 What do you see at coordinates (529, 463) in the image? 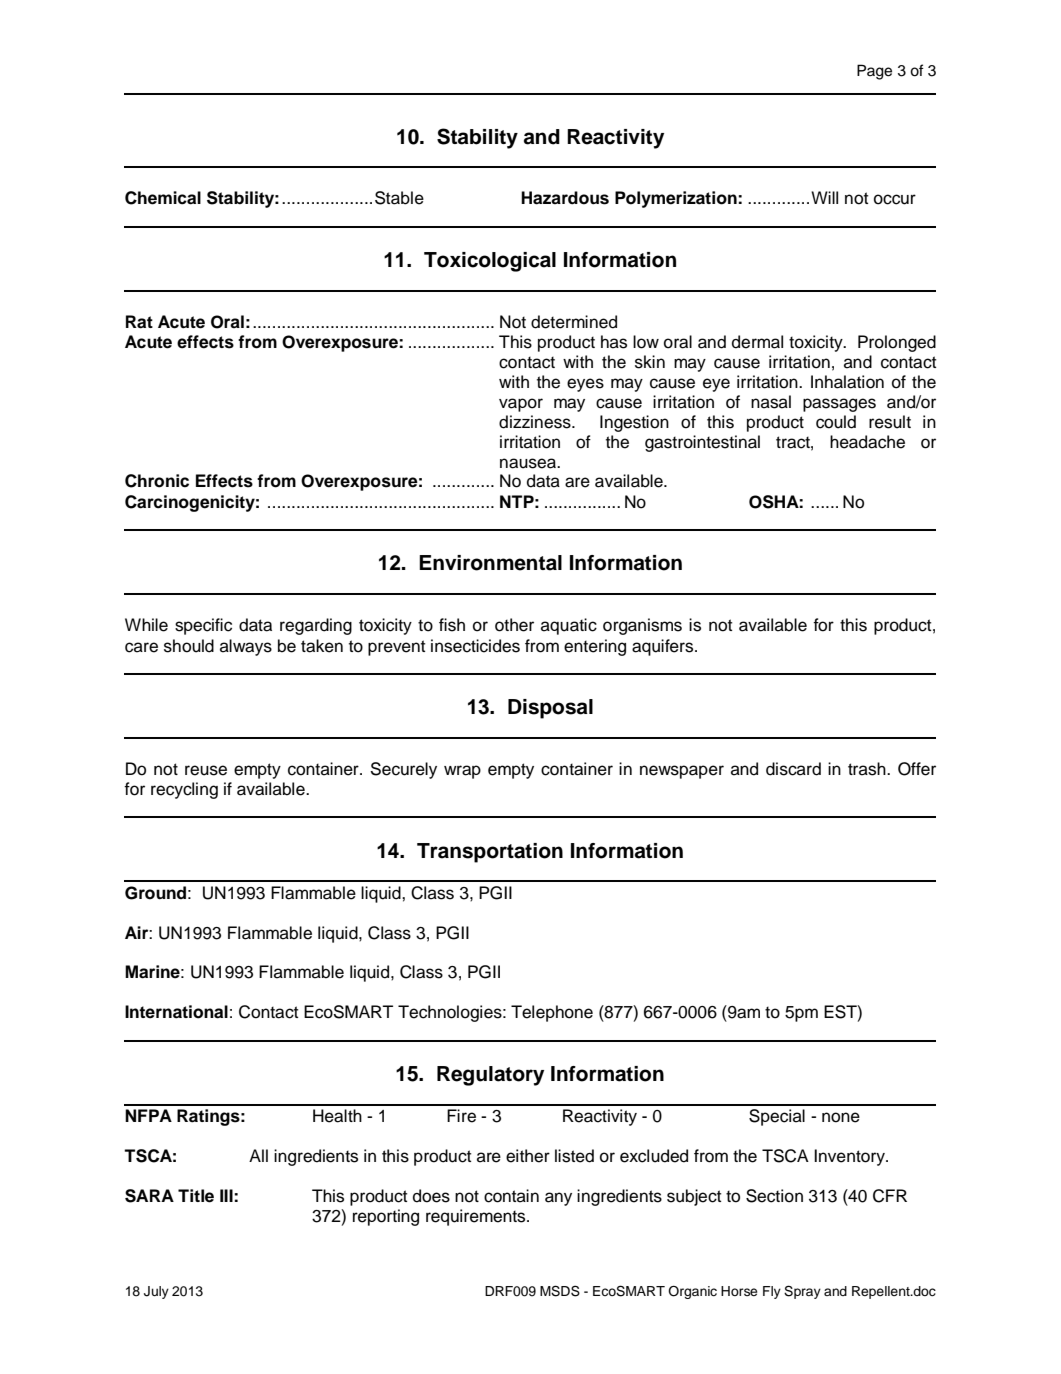
I see `nausea` at bounding box center [529, 463].
